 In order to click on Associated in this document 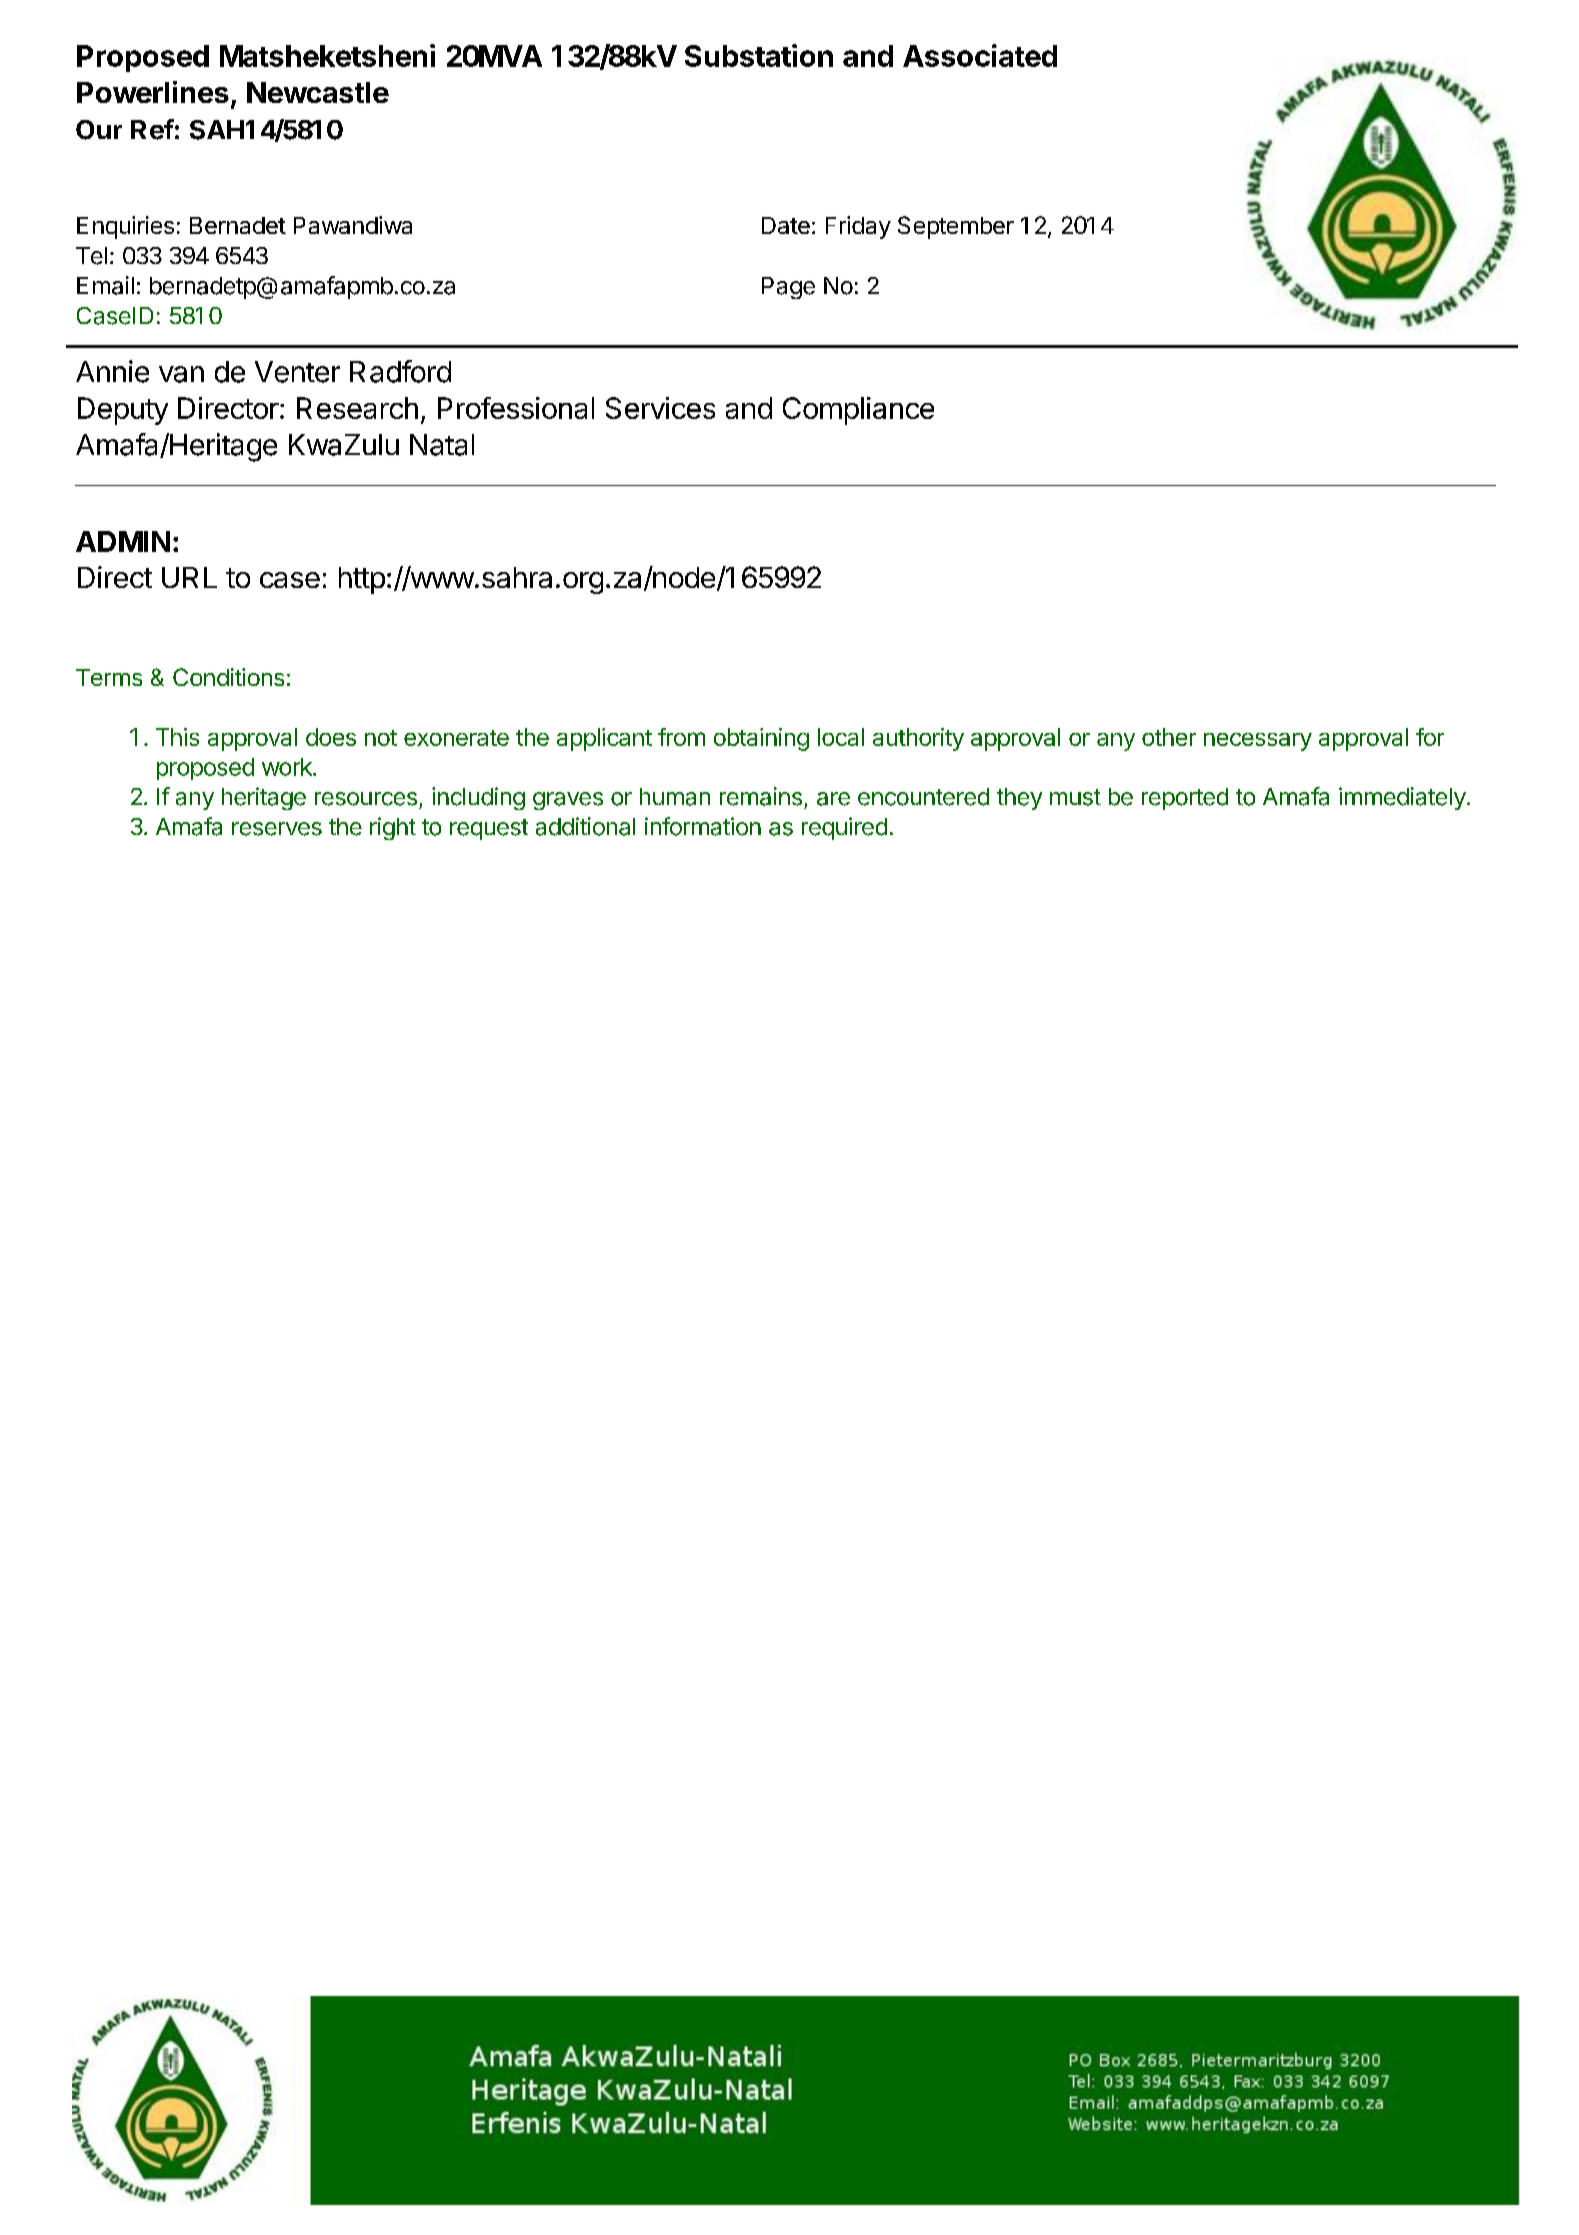, I will do `click(980, 55)`.
